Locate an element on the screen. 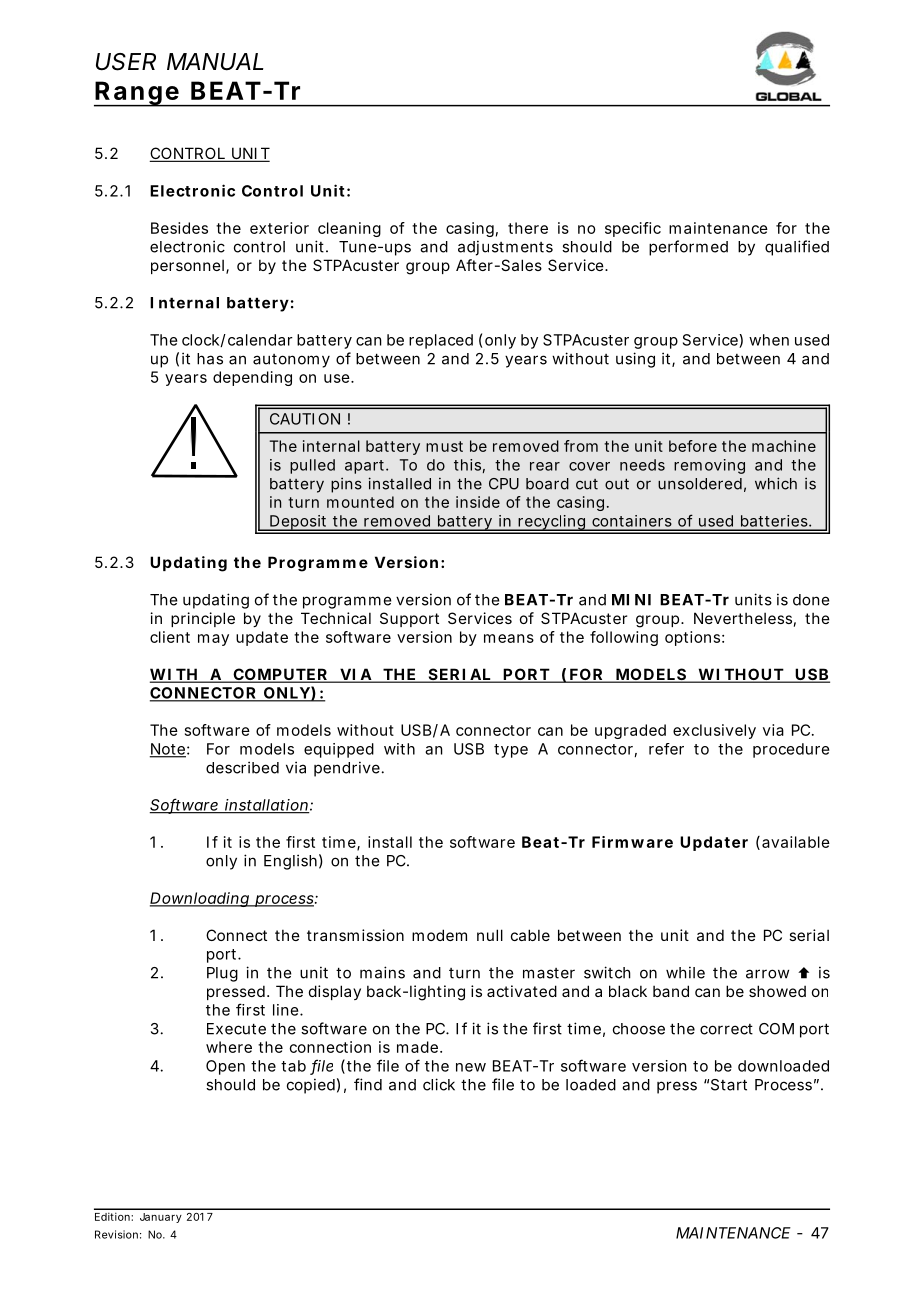 The height and width of the screenshot is (1308, 924). click is located at coordinates (439, 1084).
